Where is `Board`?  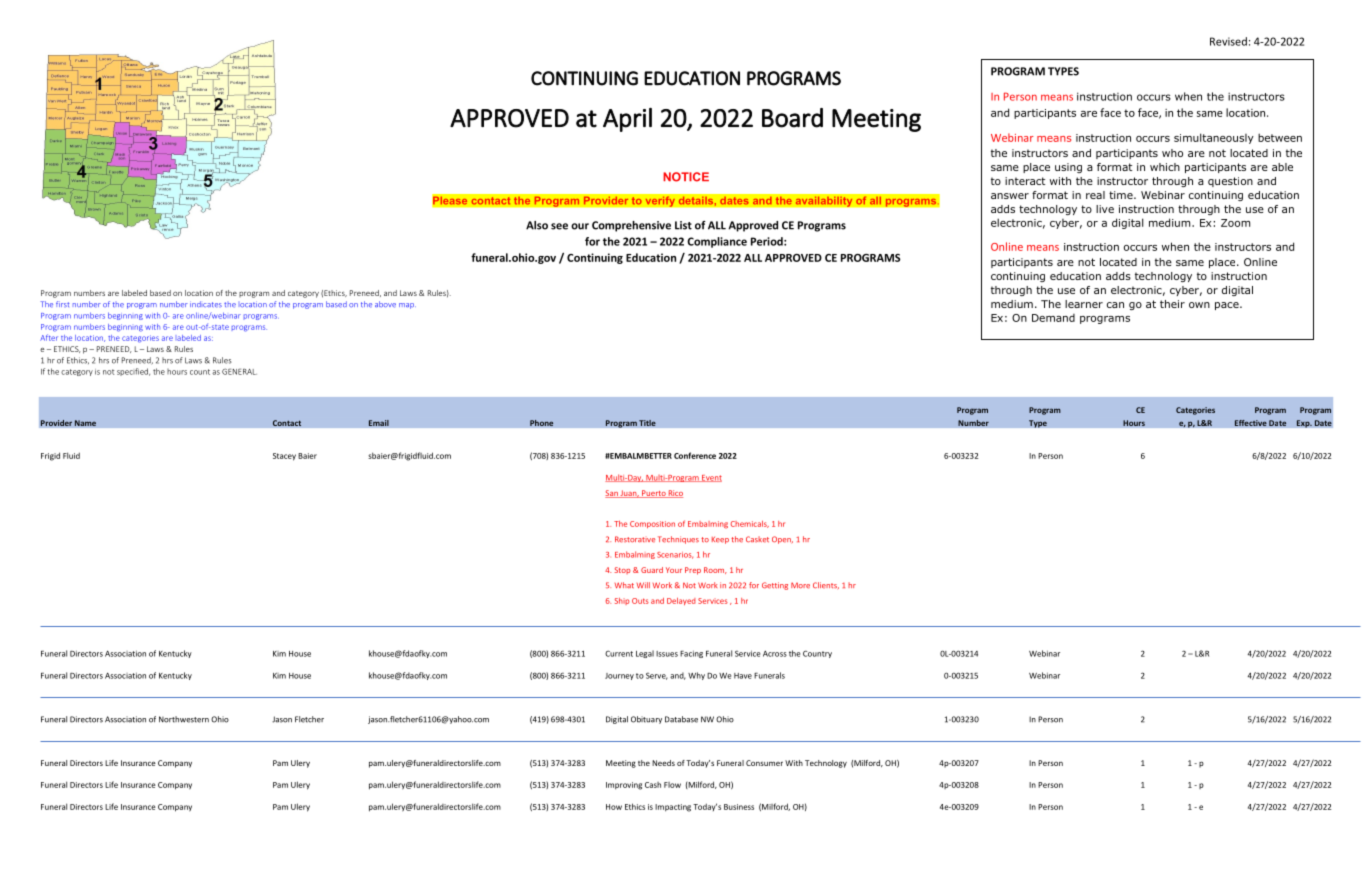
Board is located at coordinates (792, 118).
